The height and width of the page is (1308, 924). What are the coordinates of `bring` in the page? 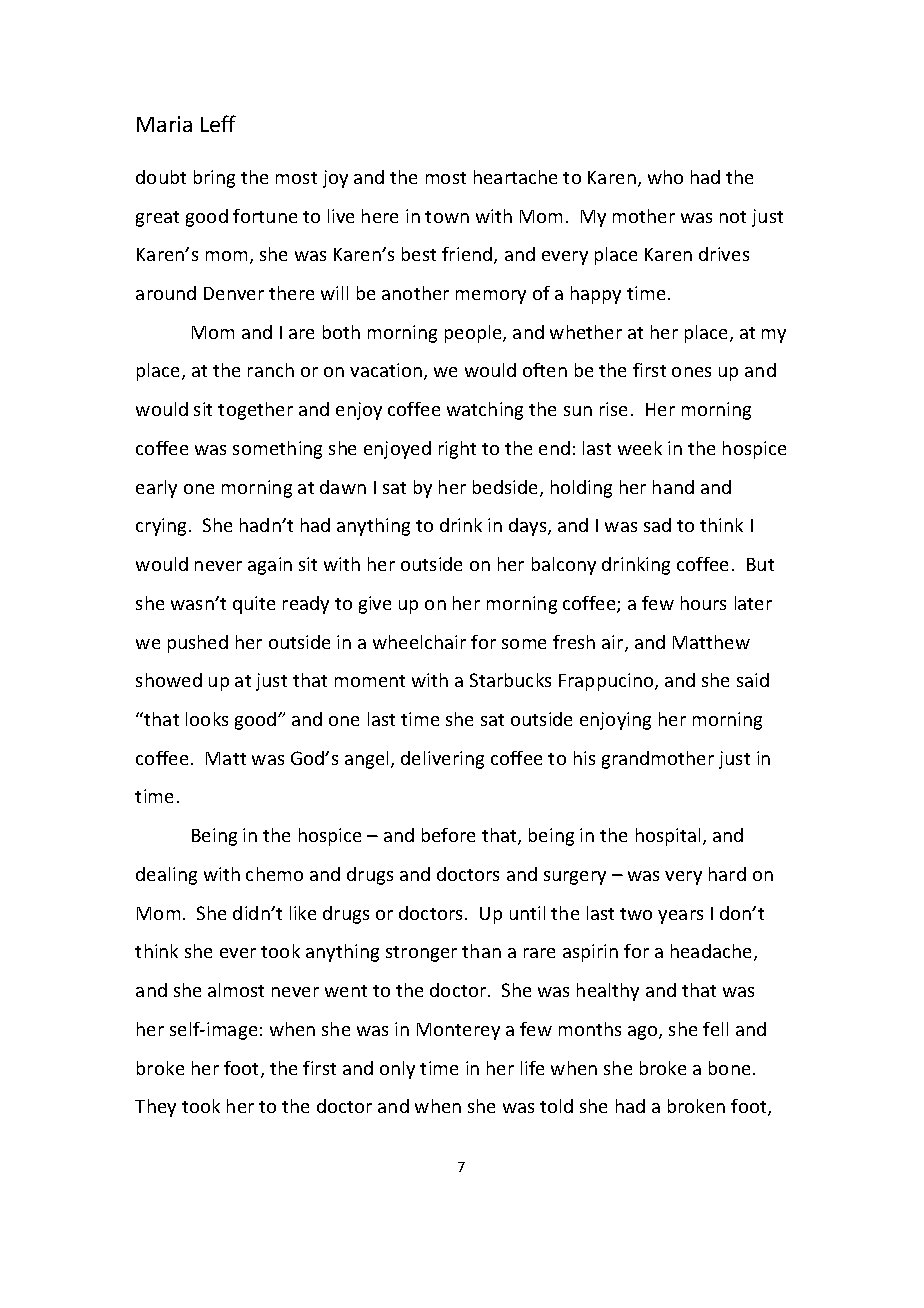 It's located at (214, 179).
